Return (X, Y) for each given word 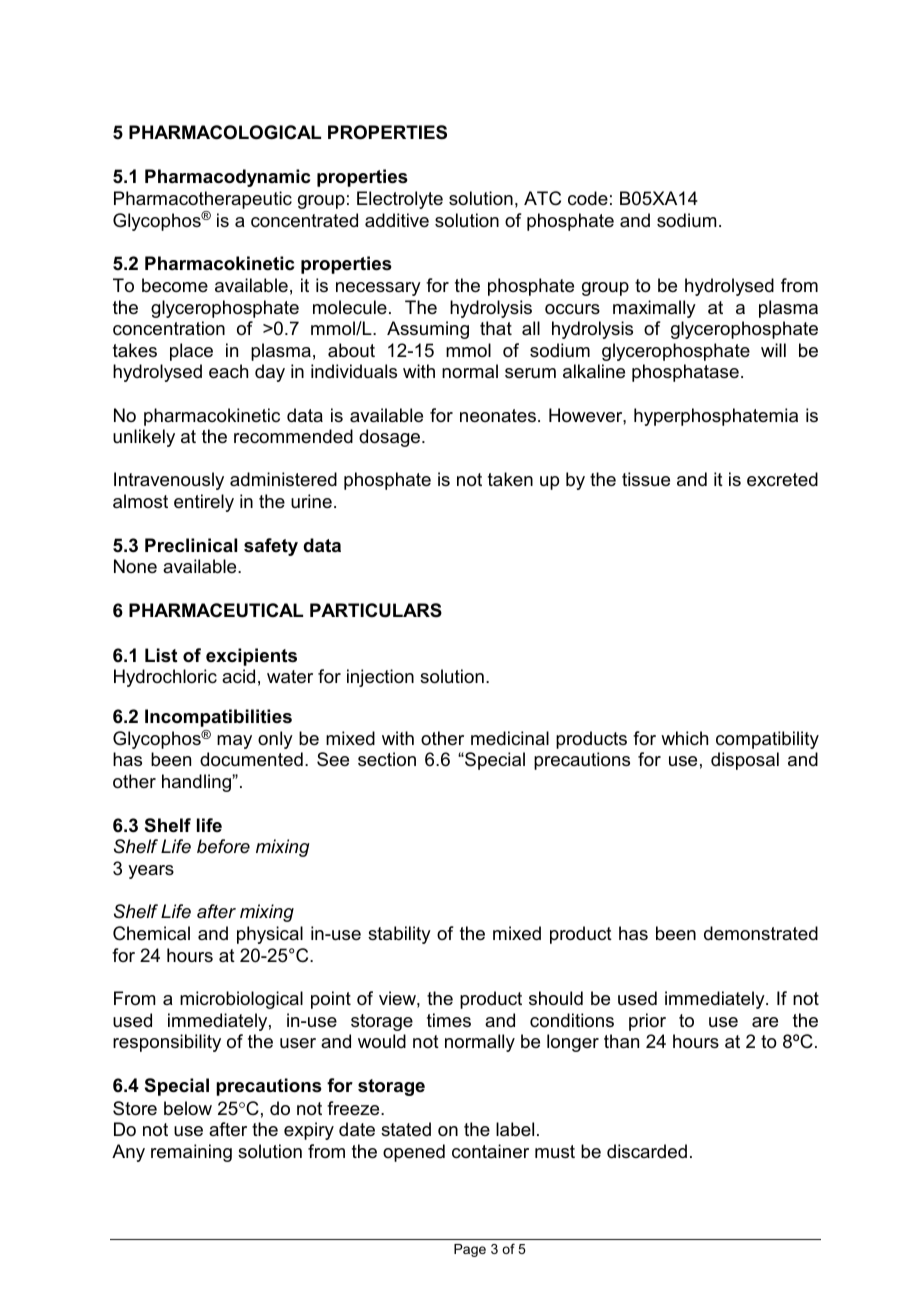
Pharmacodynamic (227, 178)
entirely (204, 503)
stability (399, 935)
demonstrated (761, 933)
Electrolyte (400, 200)
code (588, 198)
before (223, 846)
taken (510, 479)
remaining (191, 1153)
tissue (646, 479)
